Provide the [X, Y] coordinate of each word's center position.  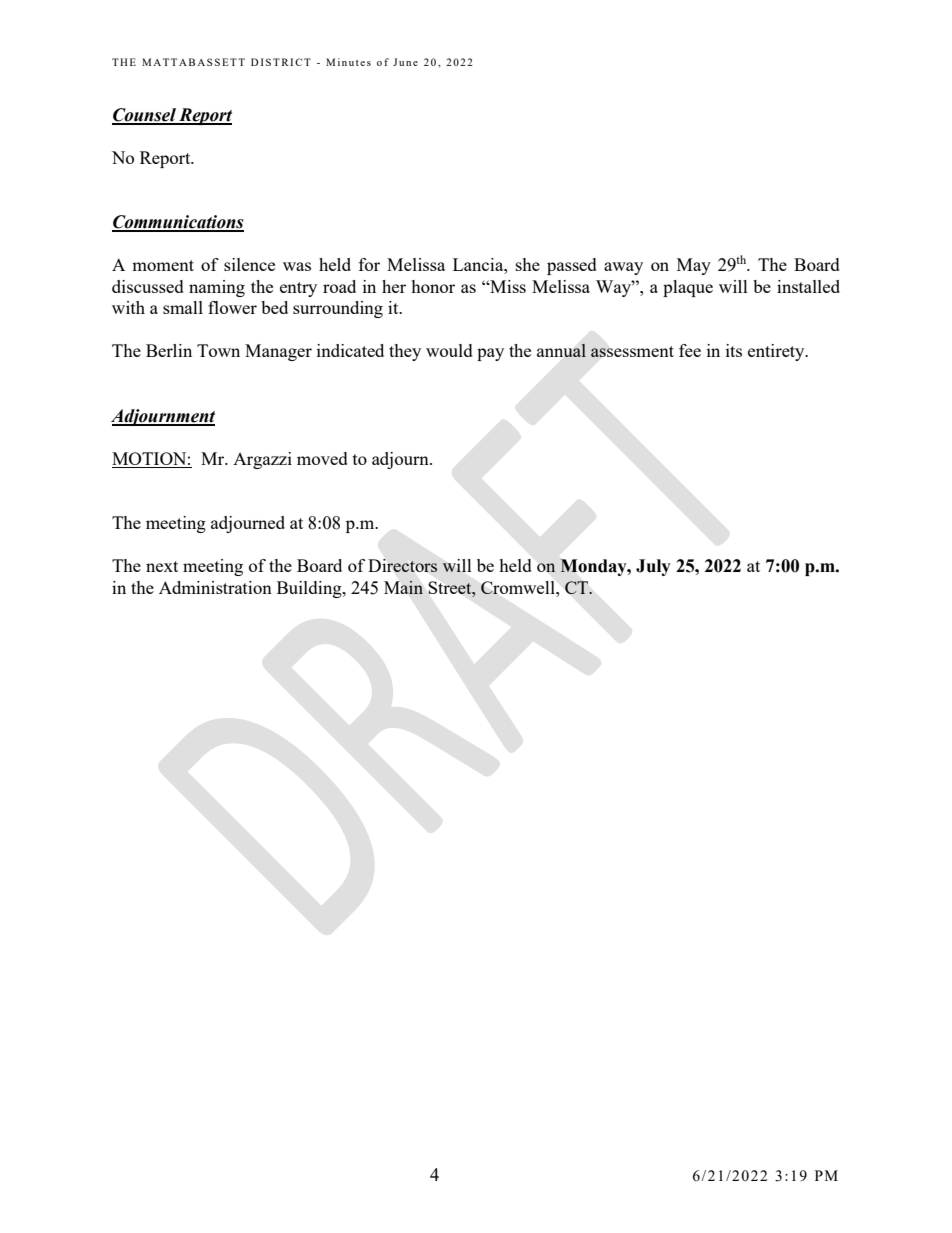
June [405, 62]
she [528, 264]
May [694, 266]
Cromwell [519, 587]
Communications [178, 223]
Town [218, 350]
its [734, 350]
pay [490, 354]
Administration [215, 587]
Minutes [348, 62]
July [653, 567]
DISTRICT [281, 62]
